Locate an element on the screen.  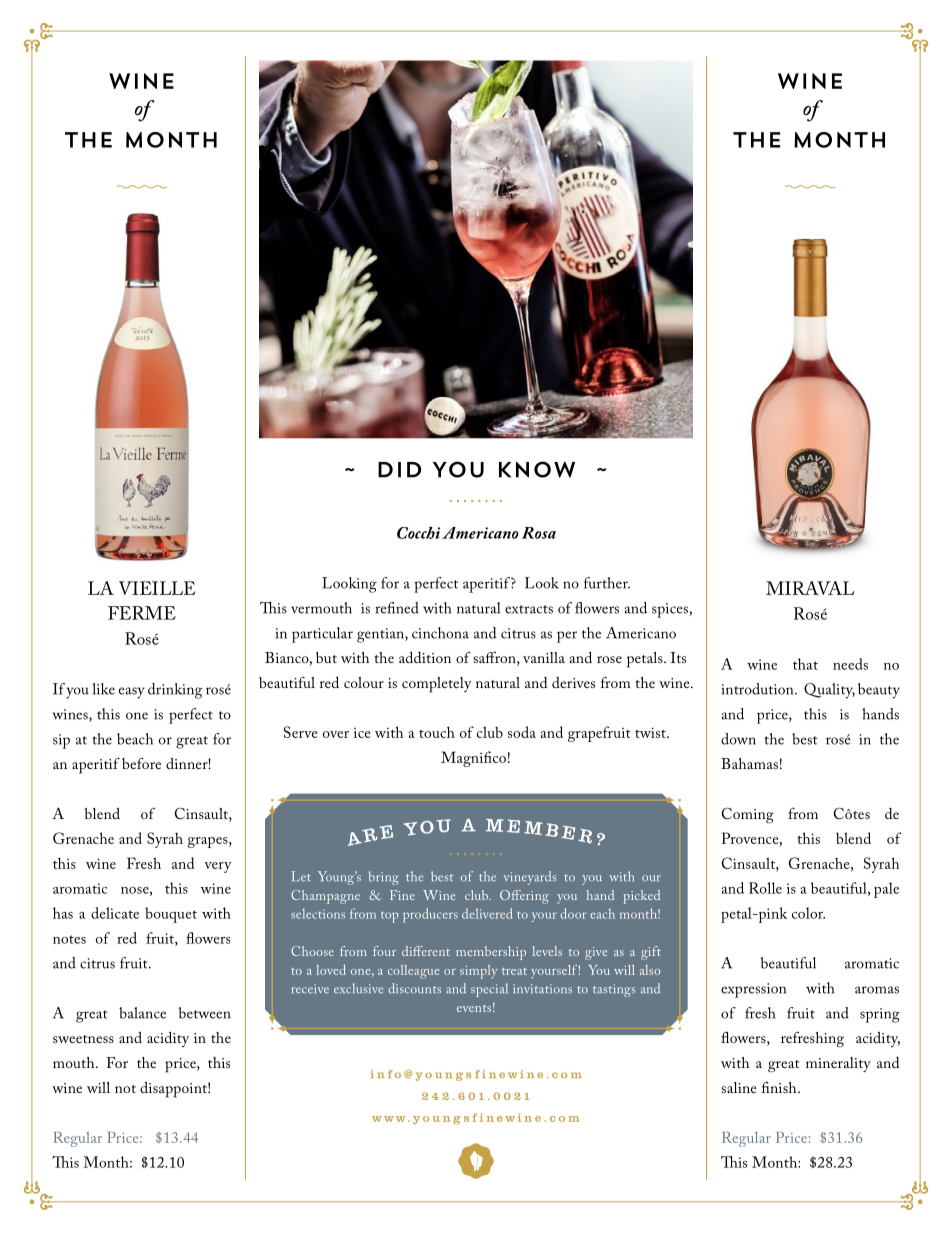
color is located at coordinates (808, 913).
